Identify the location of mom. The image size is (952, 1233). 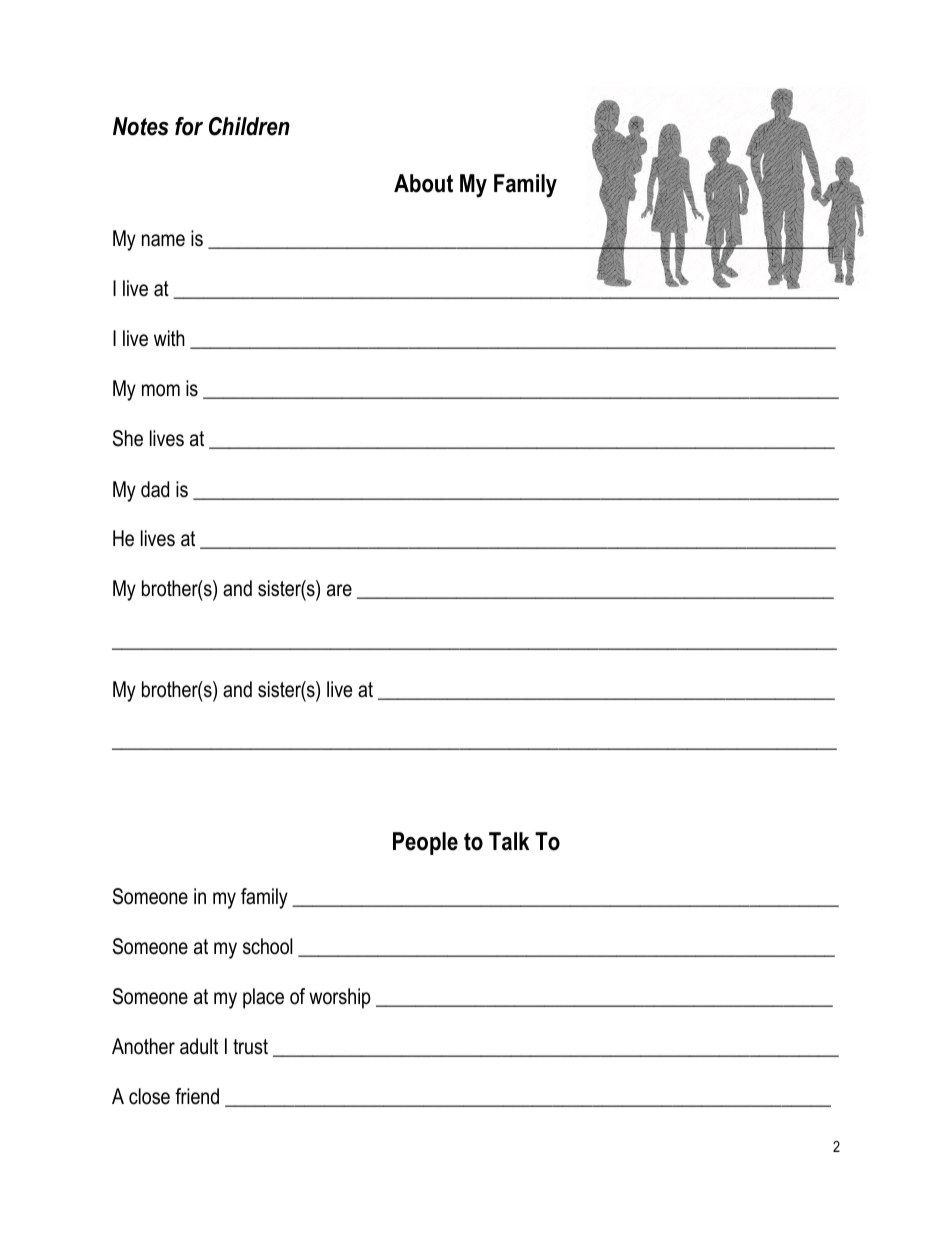
(161, 390).
